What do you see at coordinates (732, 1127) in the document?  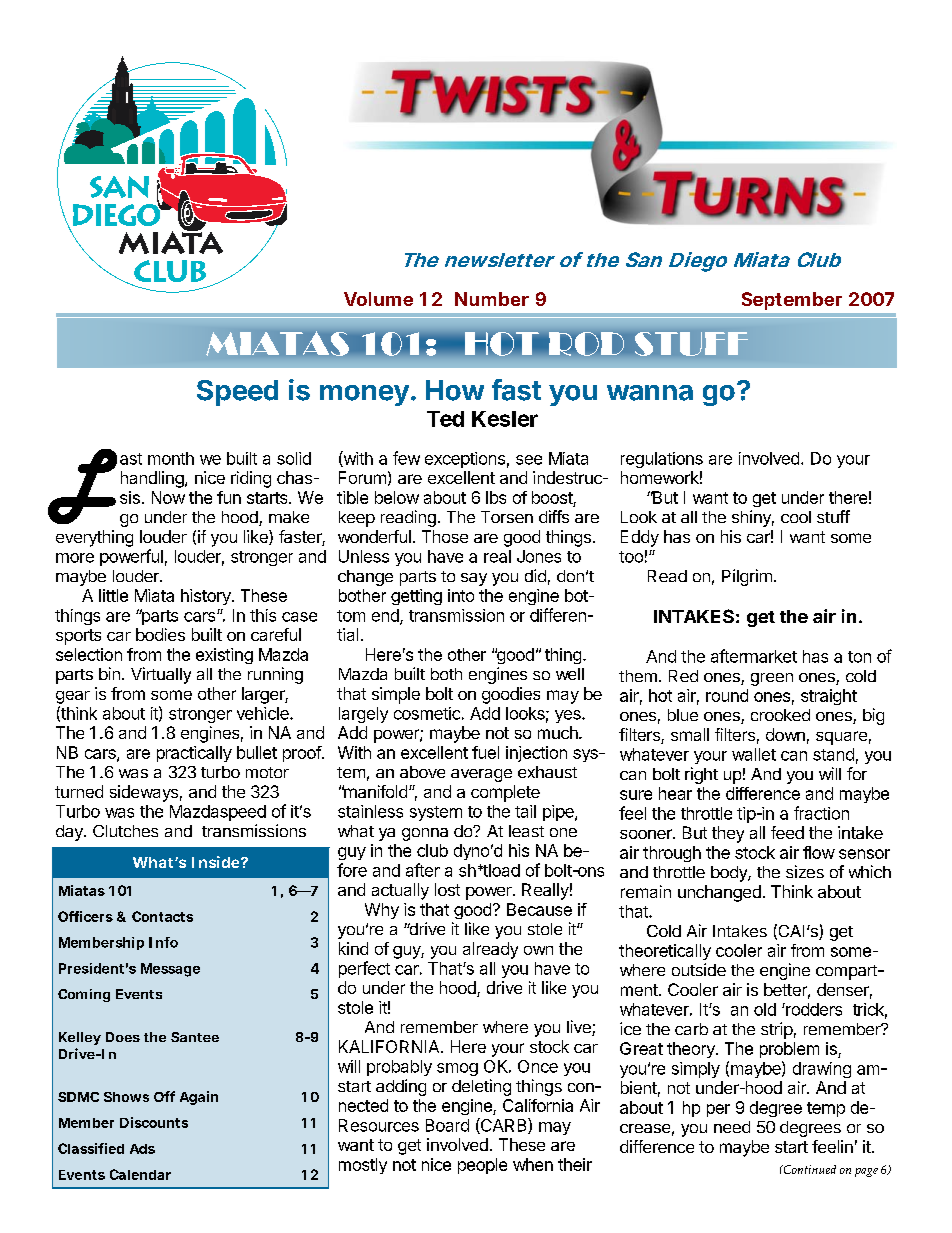 I see `need` at bounding box center [732, 1127].
